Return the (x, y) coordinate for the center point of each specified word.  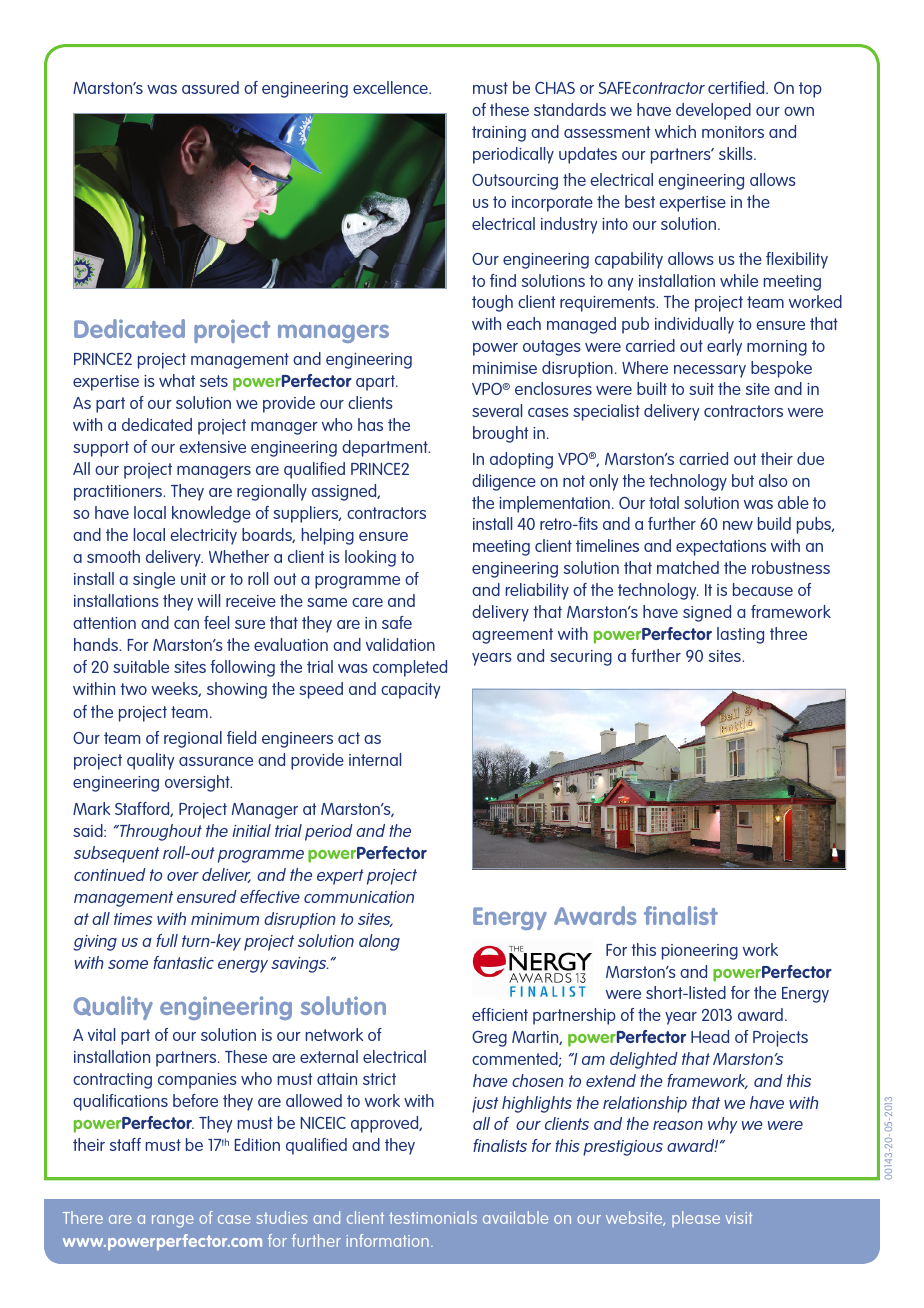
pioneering (700, 952)
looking (370, 558)
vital (101, 1034)
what (177, 380)
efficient (500, 1014)
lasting (740, 635)
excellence (391, 87)
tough (492, 303)
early (724, 347)
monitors (733, 132)
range (173, 1221)
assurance (216, 761)
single (154, 580)
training (499, 134)
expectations (721, 548)
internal (375, 759)
